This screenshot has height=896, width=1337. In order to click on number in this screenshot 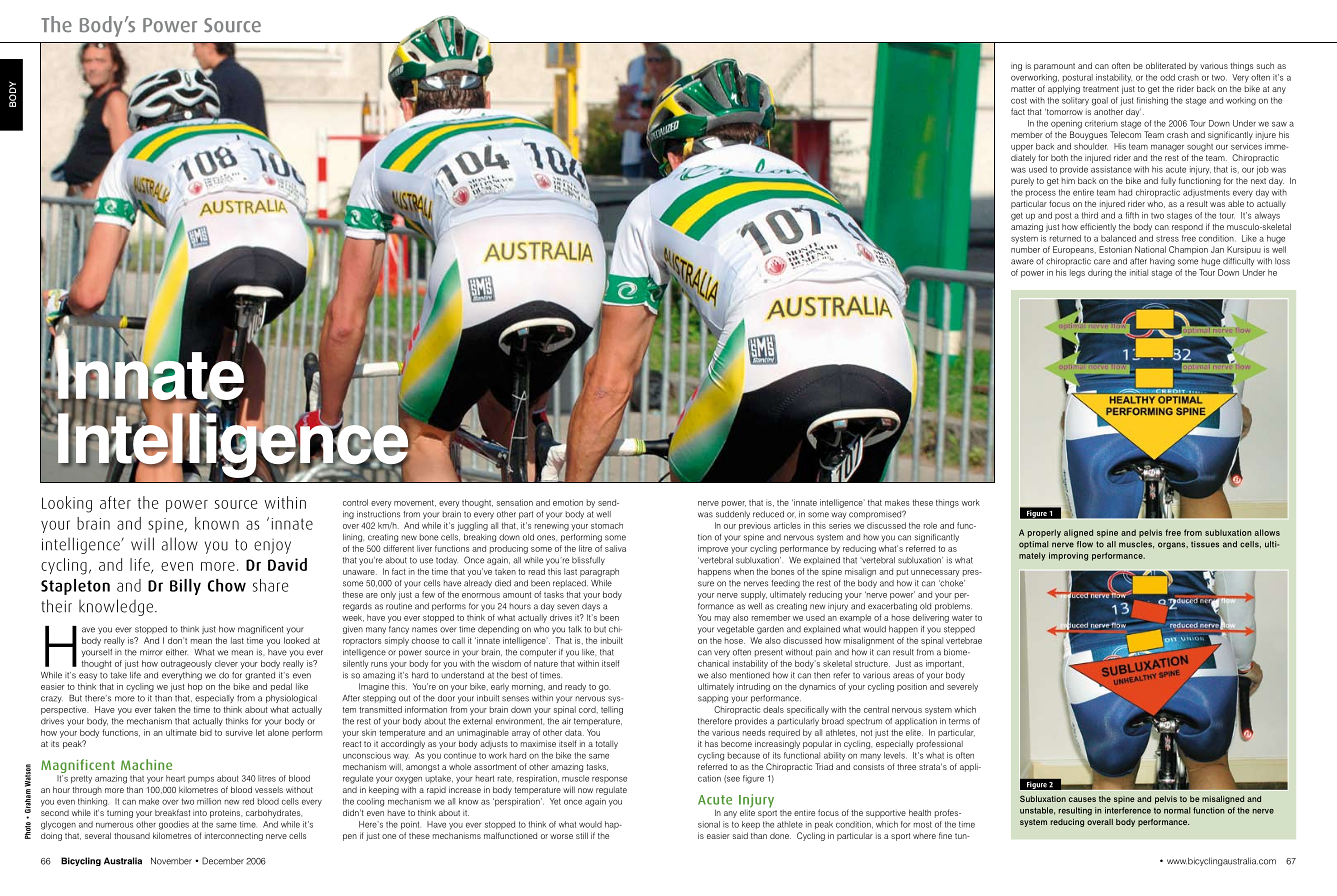, I will do `click(1025, 249)`.
